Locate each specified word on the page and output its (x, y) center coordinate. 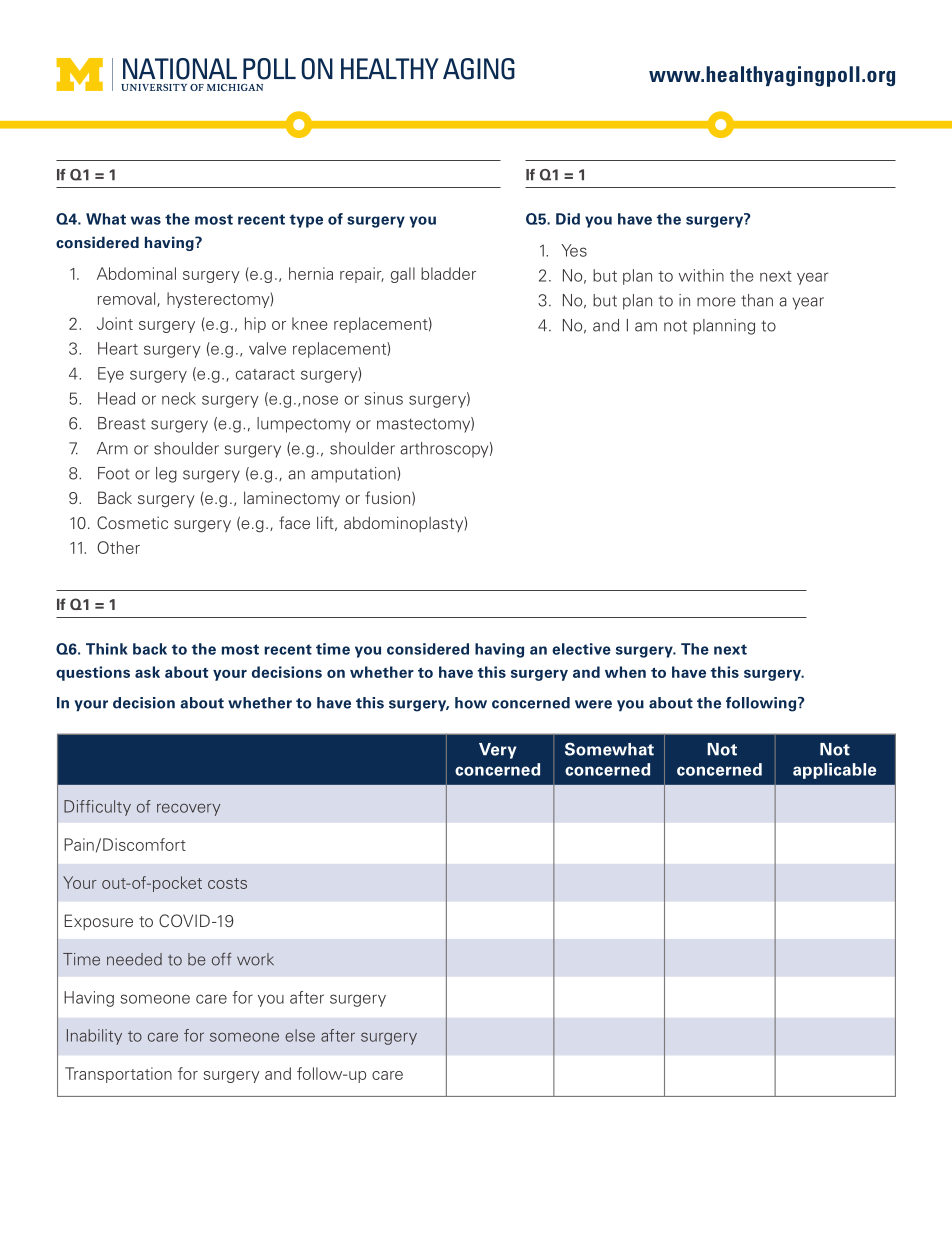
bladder (448, 273)
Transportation (118, 1075)
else (300, 1035)
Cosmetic (132, 522)
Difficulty (97, 808)
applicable (834, 771)
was (146, 220)
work (255, 959)
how (471, 703)
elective (581, 649)
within (701, 275)
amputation (354, 475)
